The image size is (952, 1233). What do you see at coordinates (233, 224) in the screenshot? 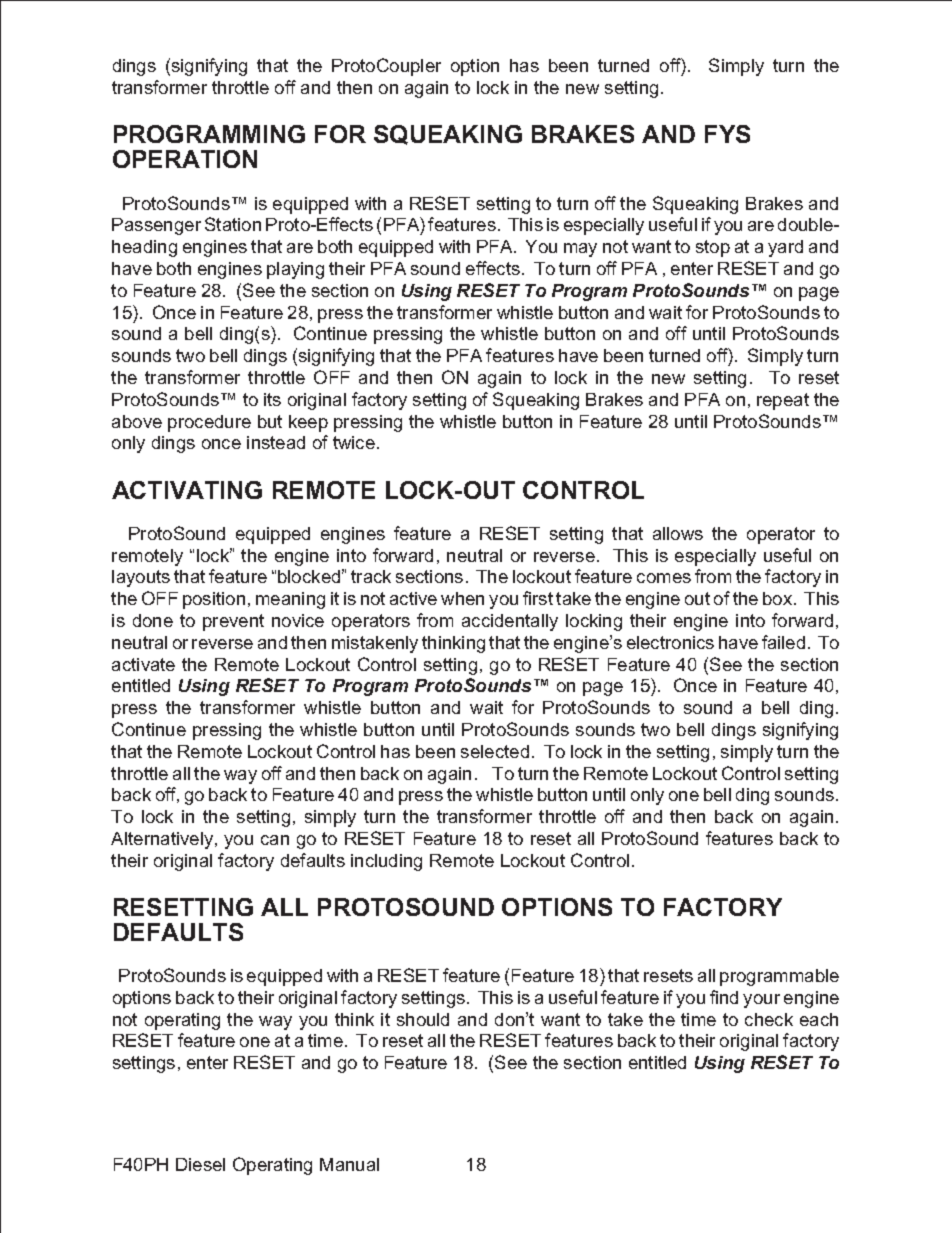
I see `Station` at bounding box center [233, 224].
